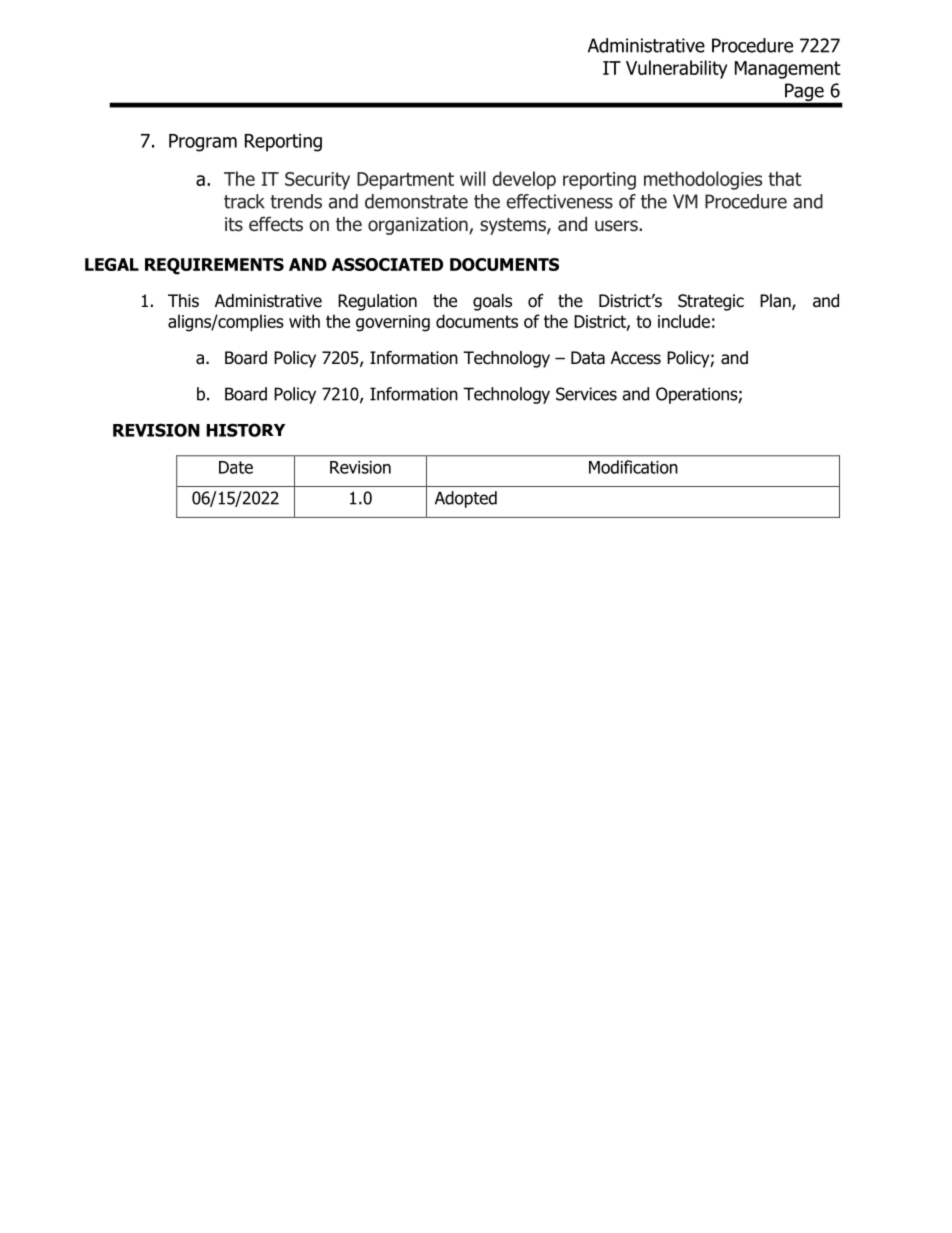 The image size is (952, 1233). What do you see at coordinates (234, 224) in the page?
I see `its` at bounding box center [234, 224].
